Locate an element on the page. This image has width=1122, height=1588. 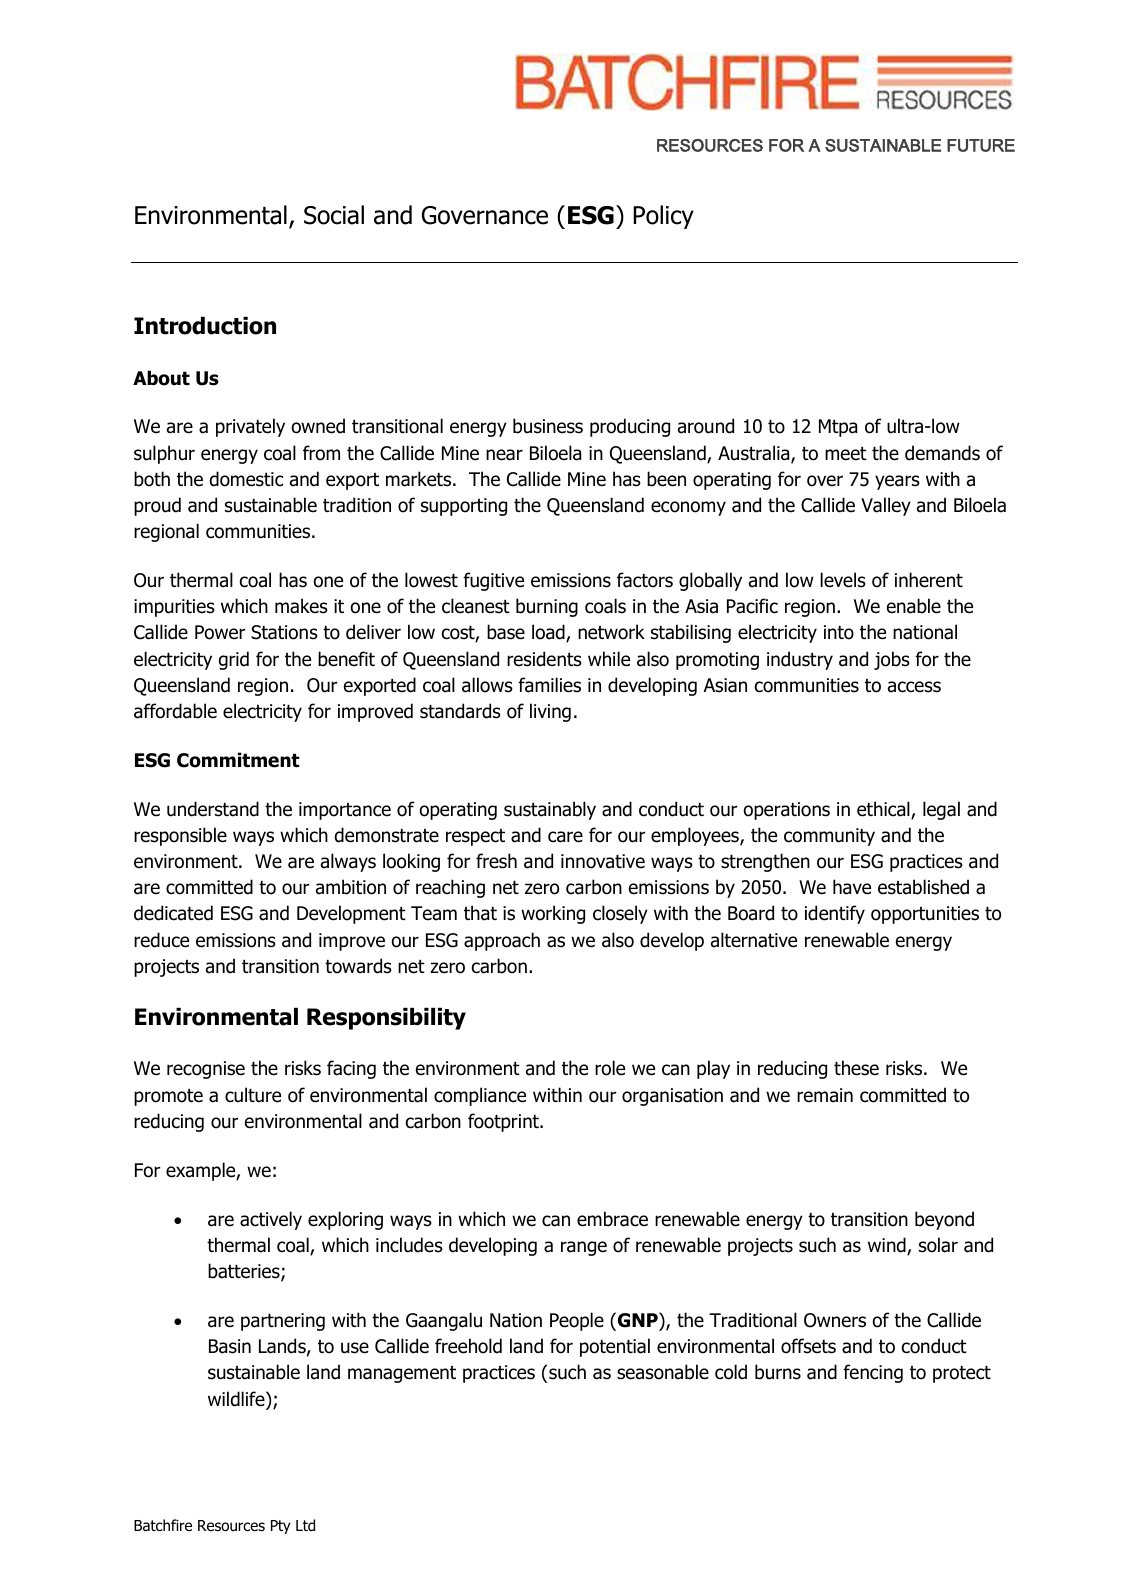
wind is located at coordinates (888, 1246).
